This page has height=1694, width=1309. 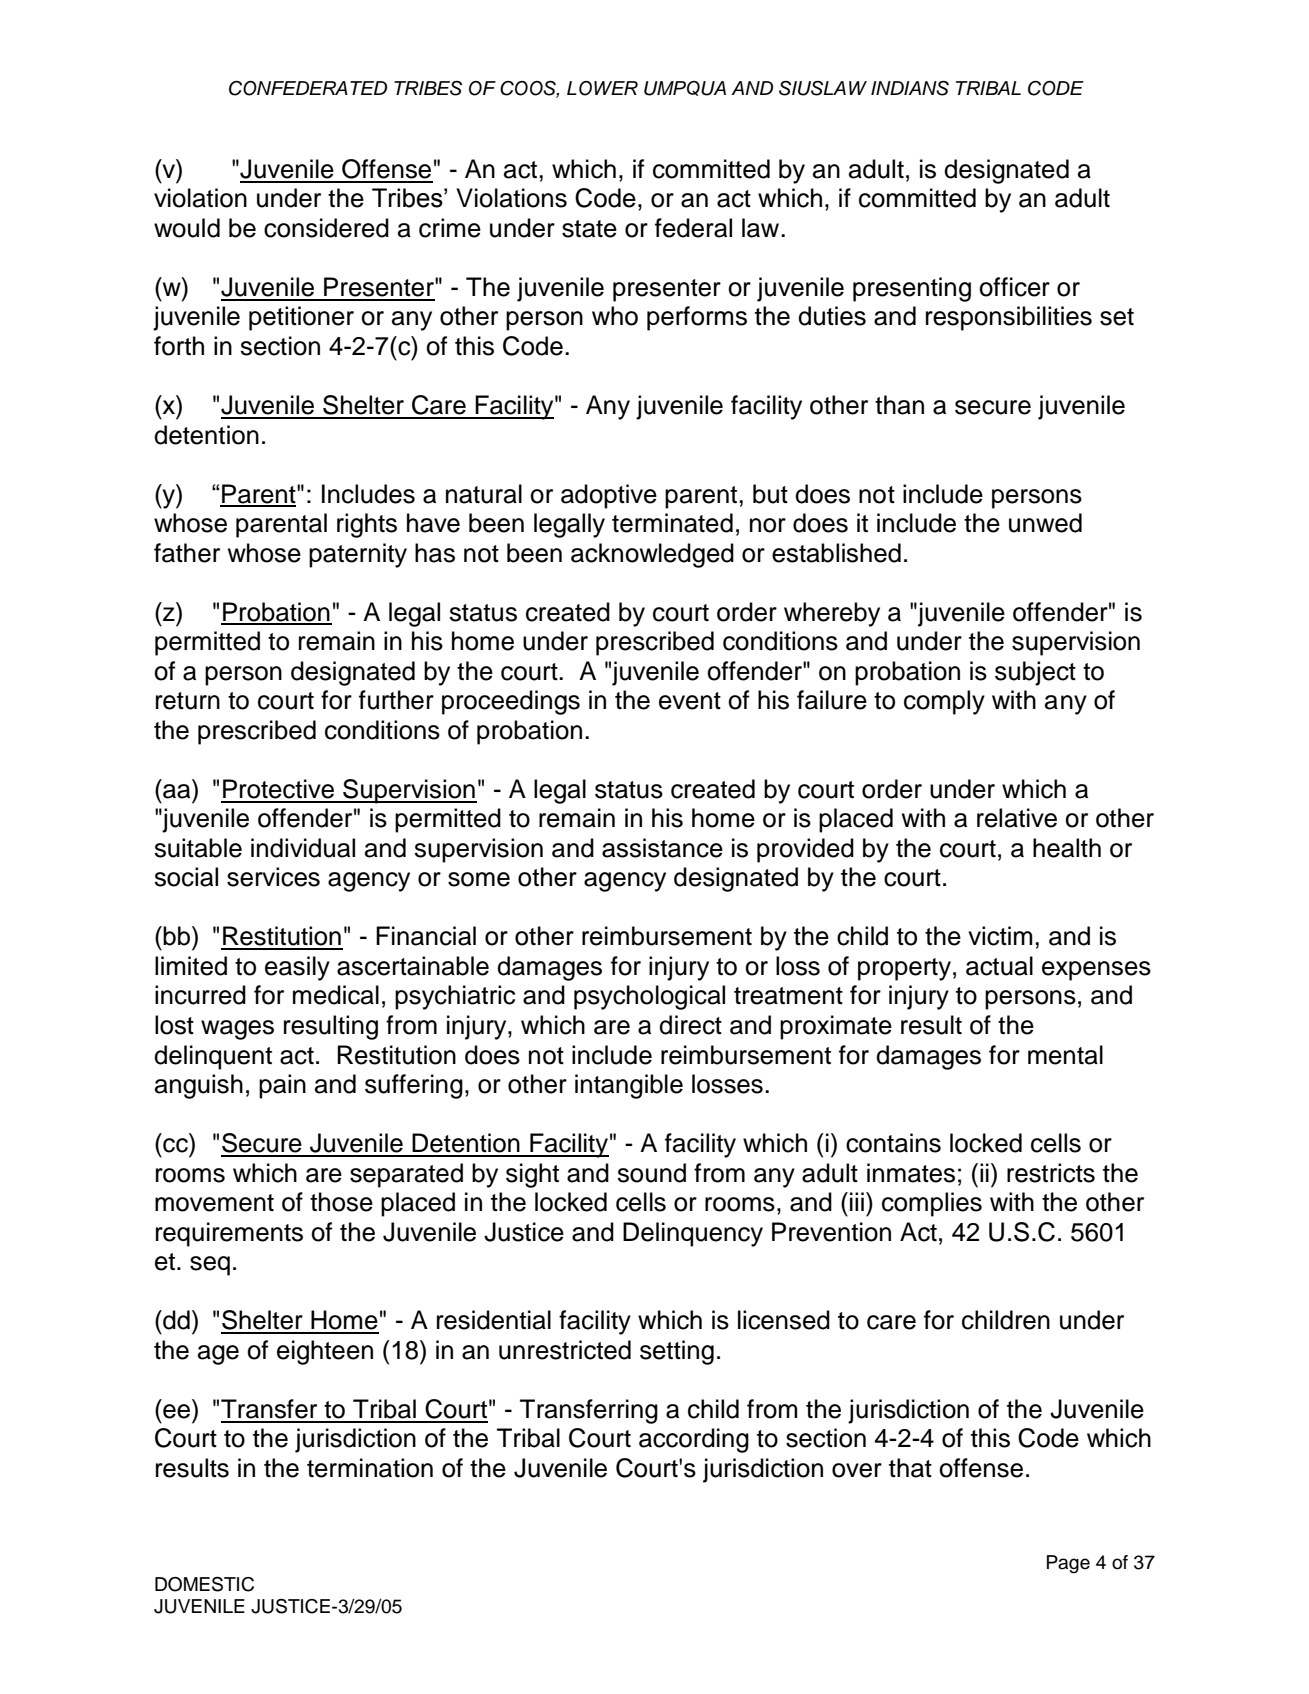 I want to click on considered, so click(x=326, y=228).
